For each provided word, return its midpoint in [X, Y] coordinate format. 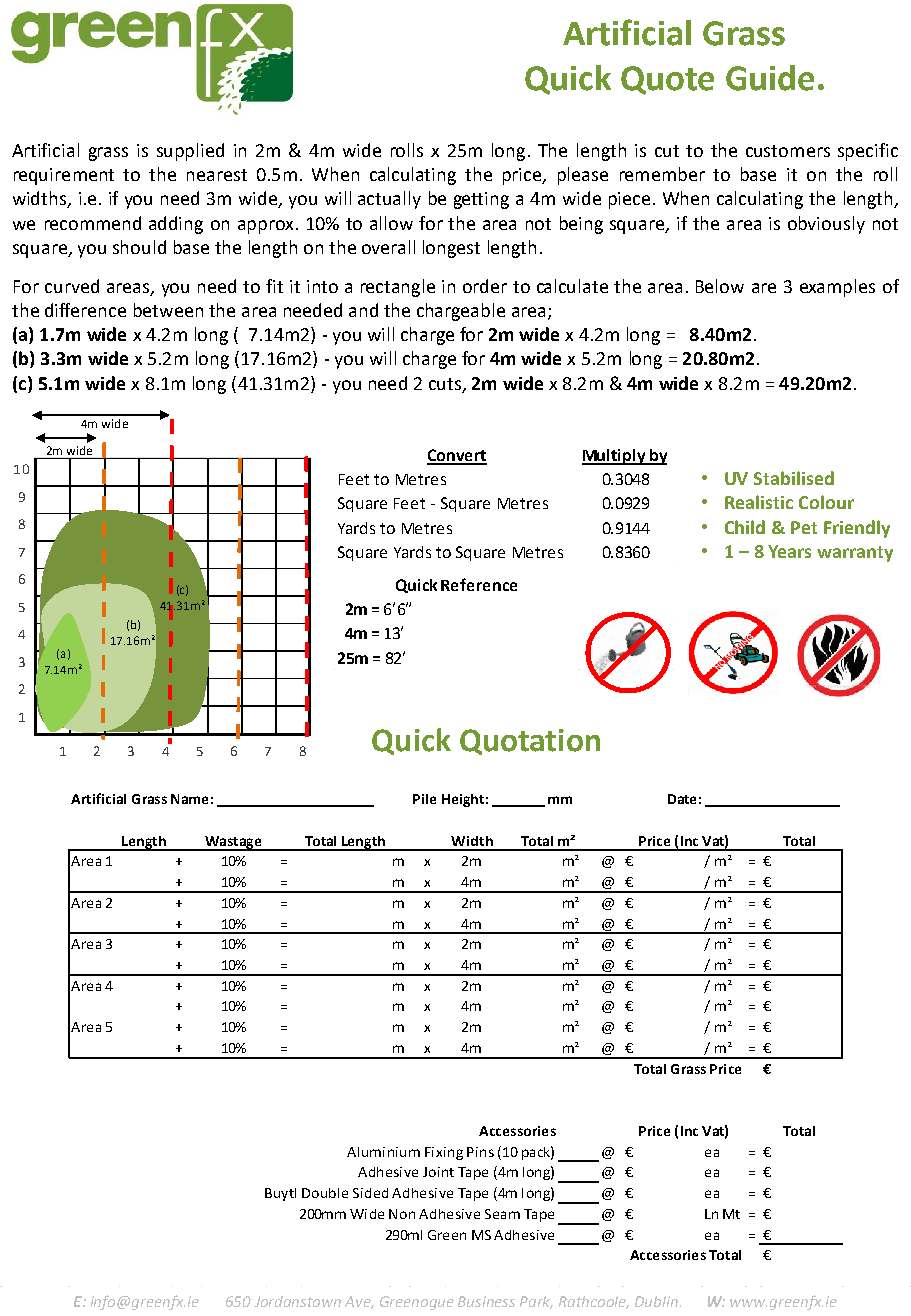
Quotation [530, 742]
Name [189, 799]
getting [481, 200]
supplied [190, 152]
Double [325, 1193]
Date [682, 799]
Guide [770, 78]
